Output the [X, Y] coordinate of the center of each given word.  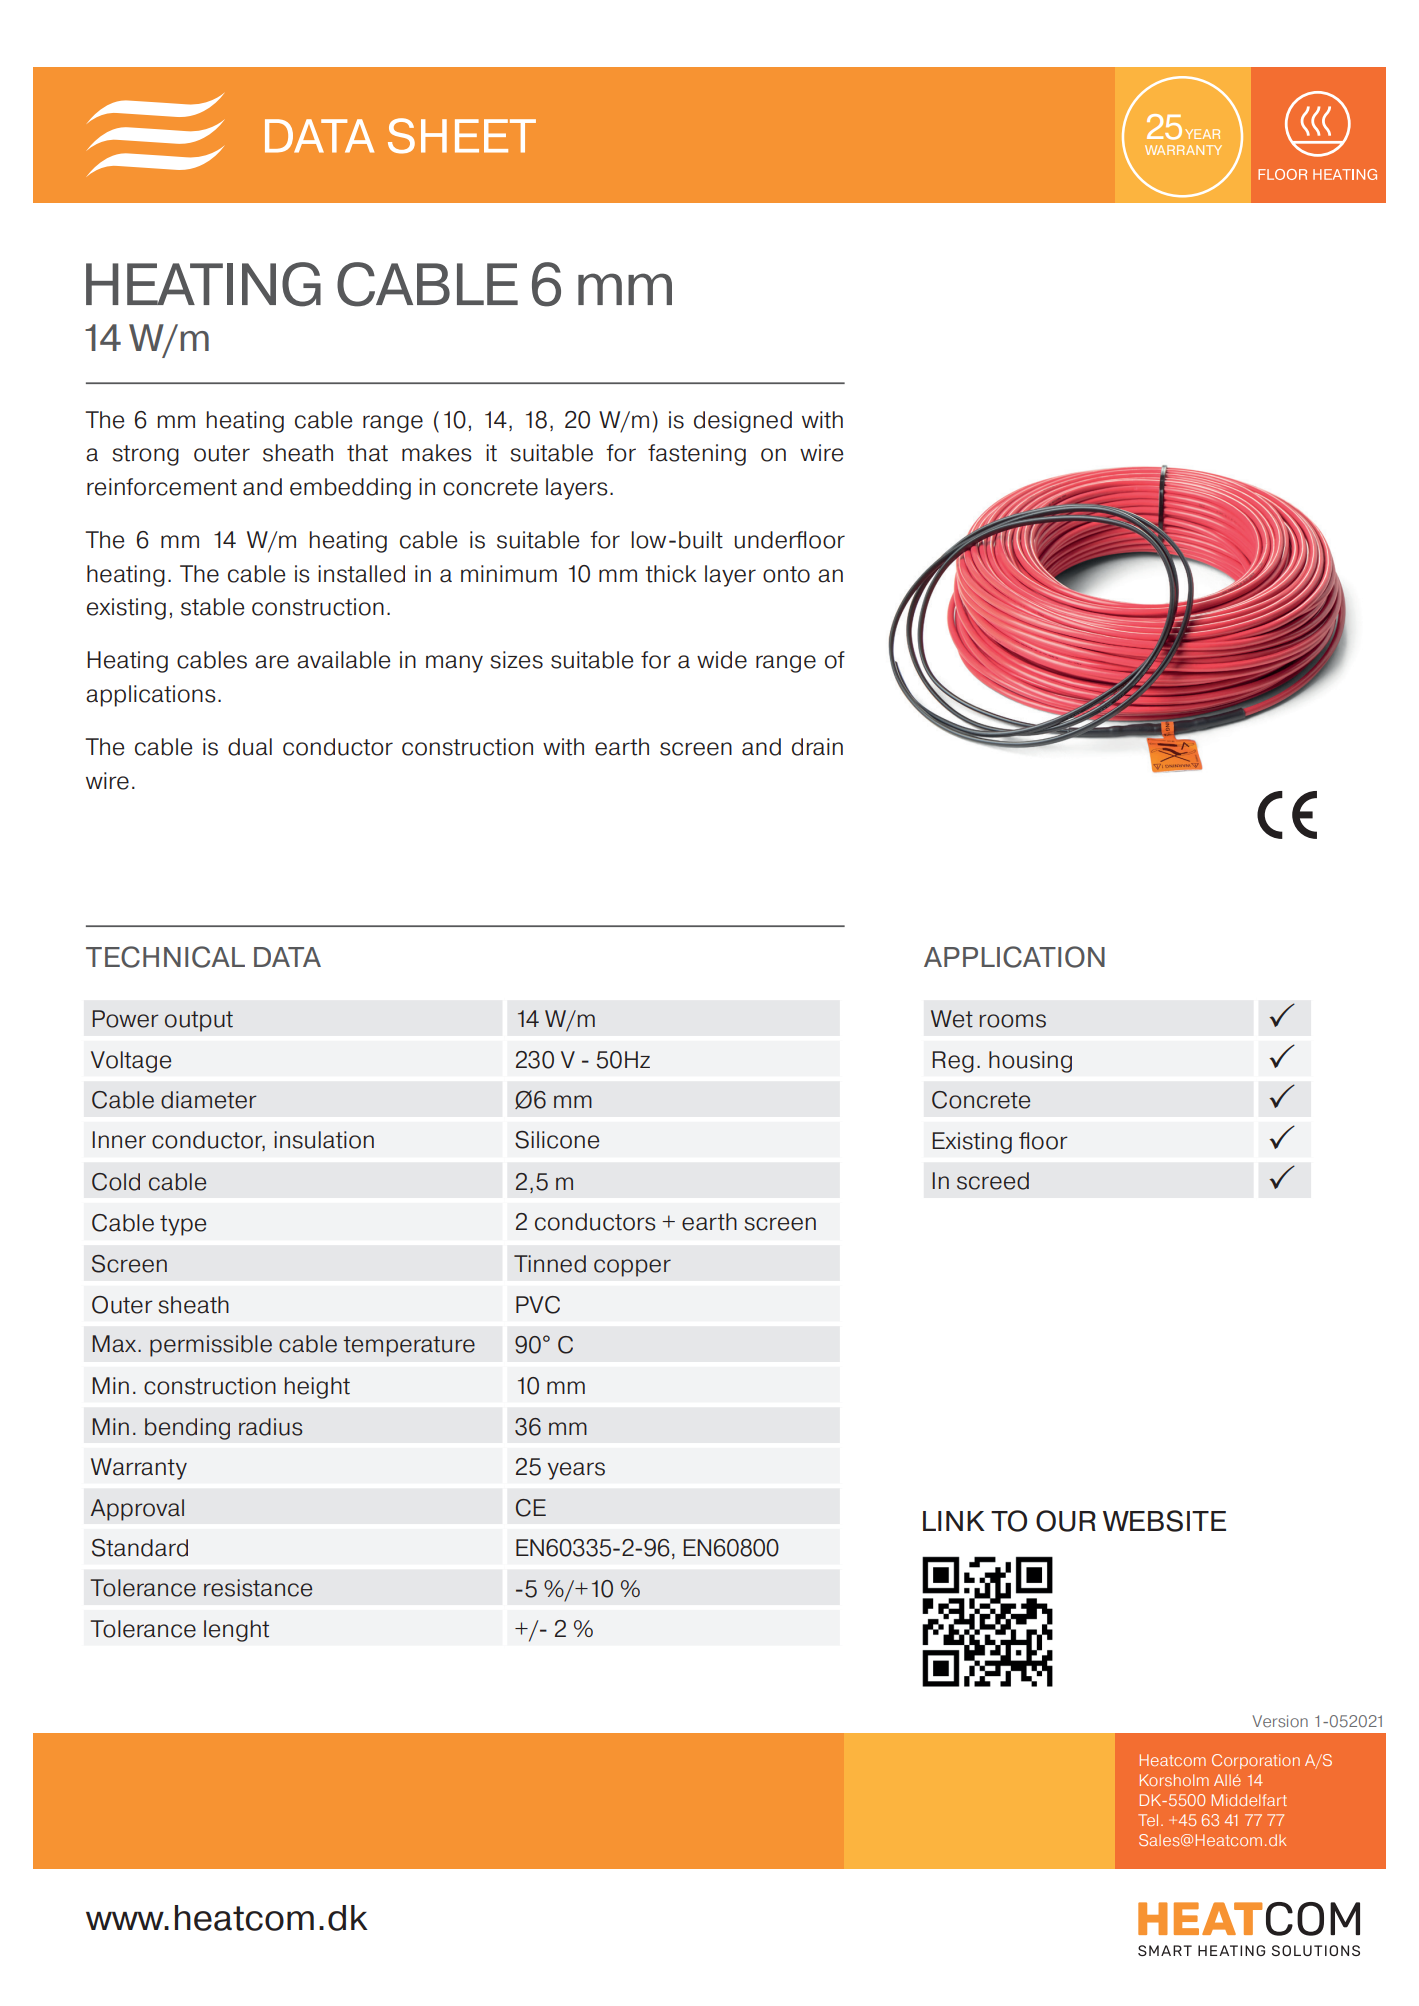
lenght [236, 1631]
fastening [697, 455]
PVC [538, 1305]
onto [786, 574]
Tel [1148, 1820]
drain [817, 747]
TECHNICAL [165, 957]
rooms [1013, 1021]
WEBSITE [1164, 1521]
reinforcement [162, 487]
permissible [211, 1346]
